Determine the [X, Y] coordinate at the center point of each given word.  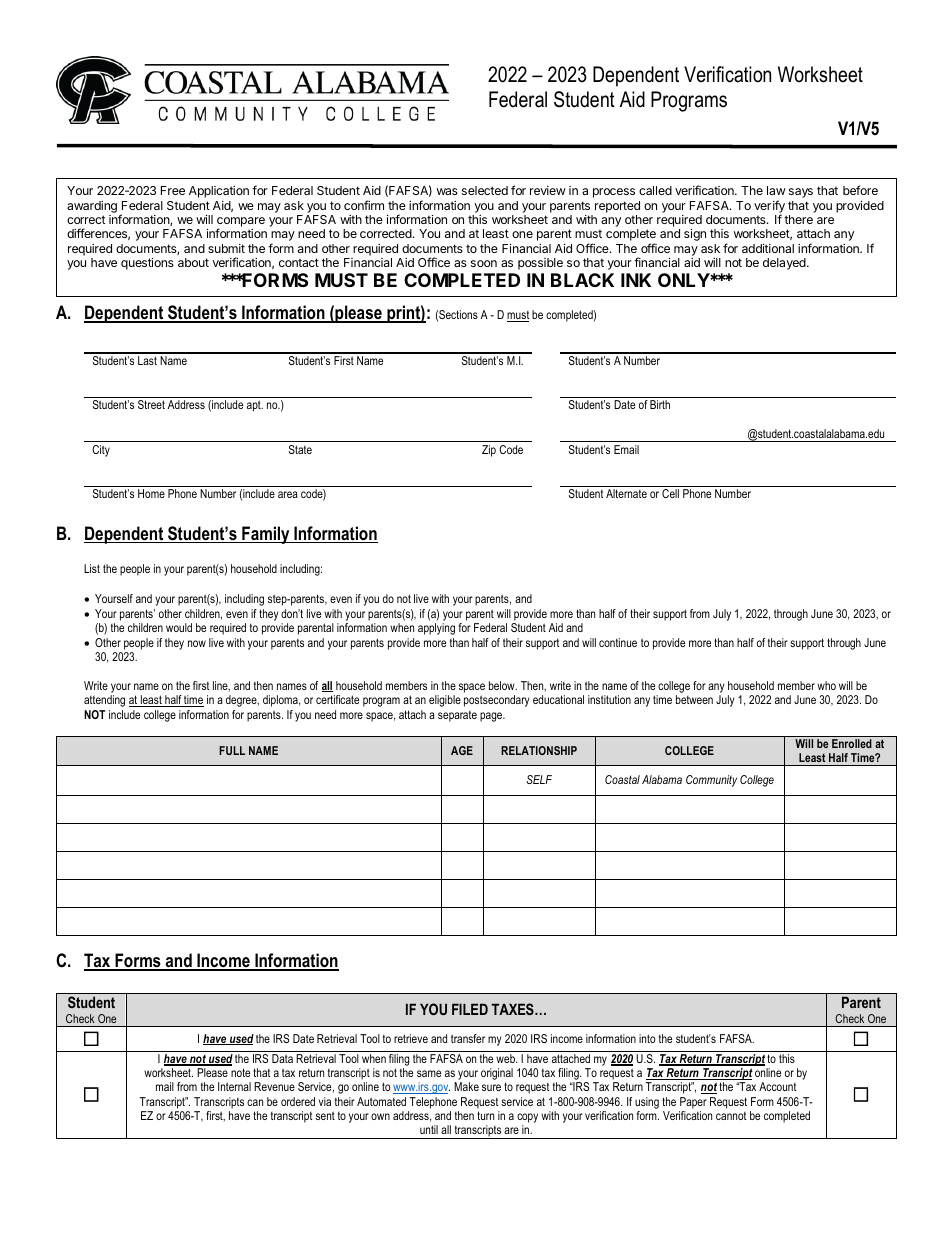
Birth [660, 404]
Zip [489, 451]
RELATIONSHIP [539, 750]
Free [173, 190]
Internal [234, 1086]
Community [711, 781]
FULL [232, 750]
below [503, 685]
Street [151, 404]
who [826, 685]
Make [466, 1086]
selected [485, 190]
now [197, 643]
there [798, 219]
